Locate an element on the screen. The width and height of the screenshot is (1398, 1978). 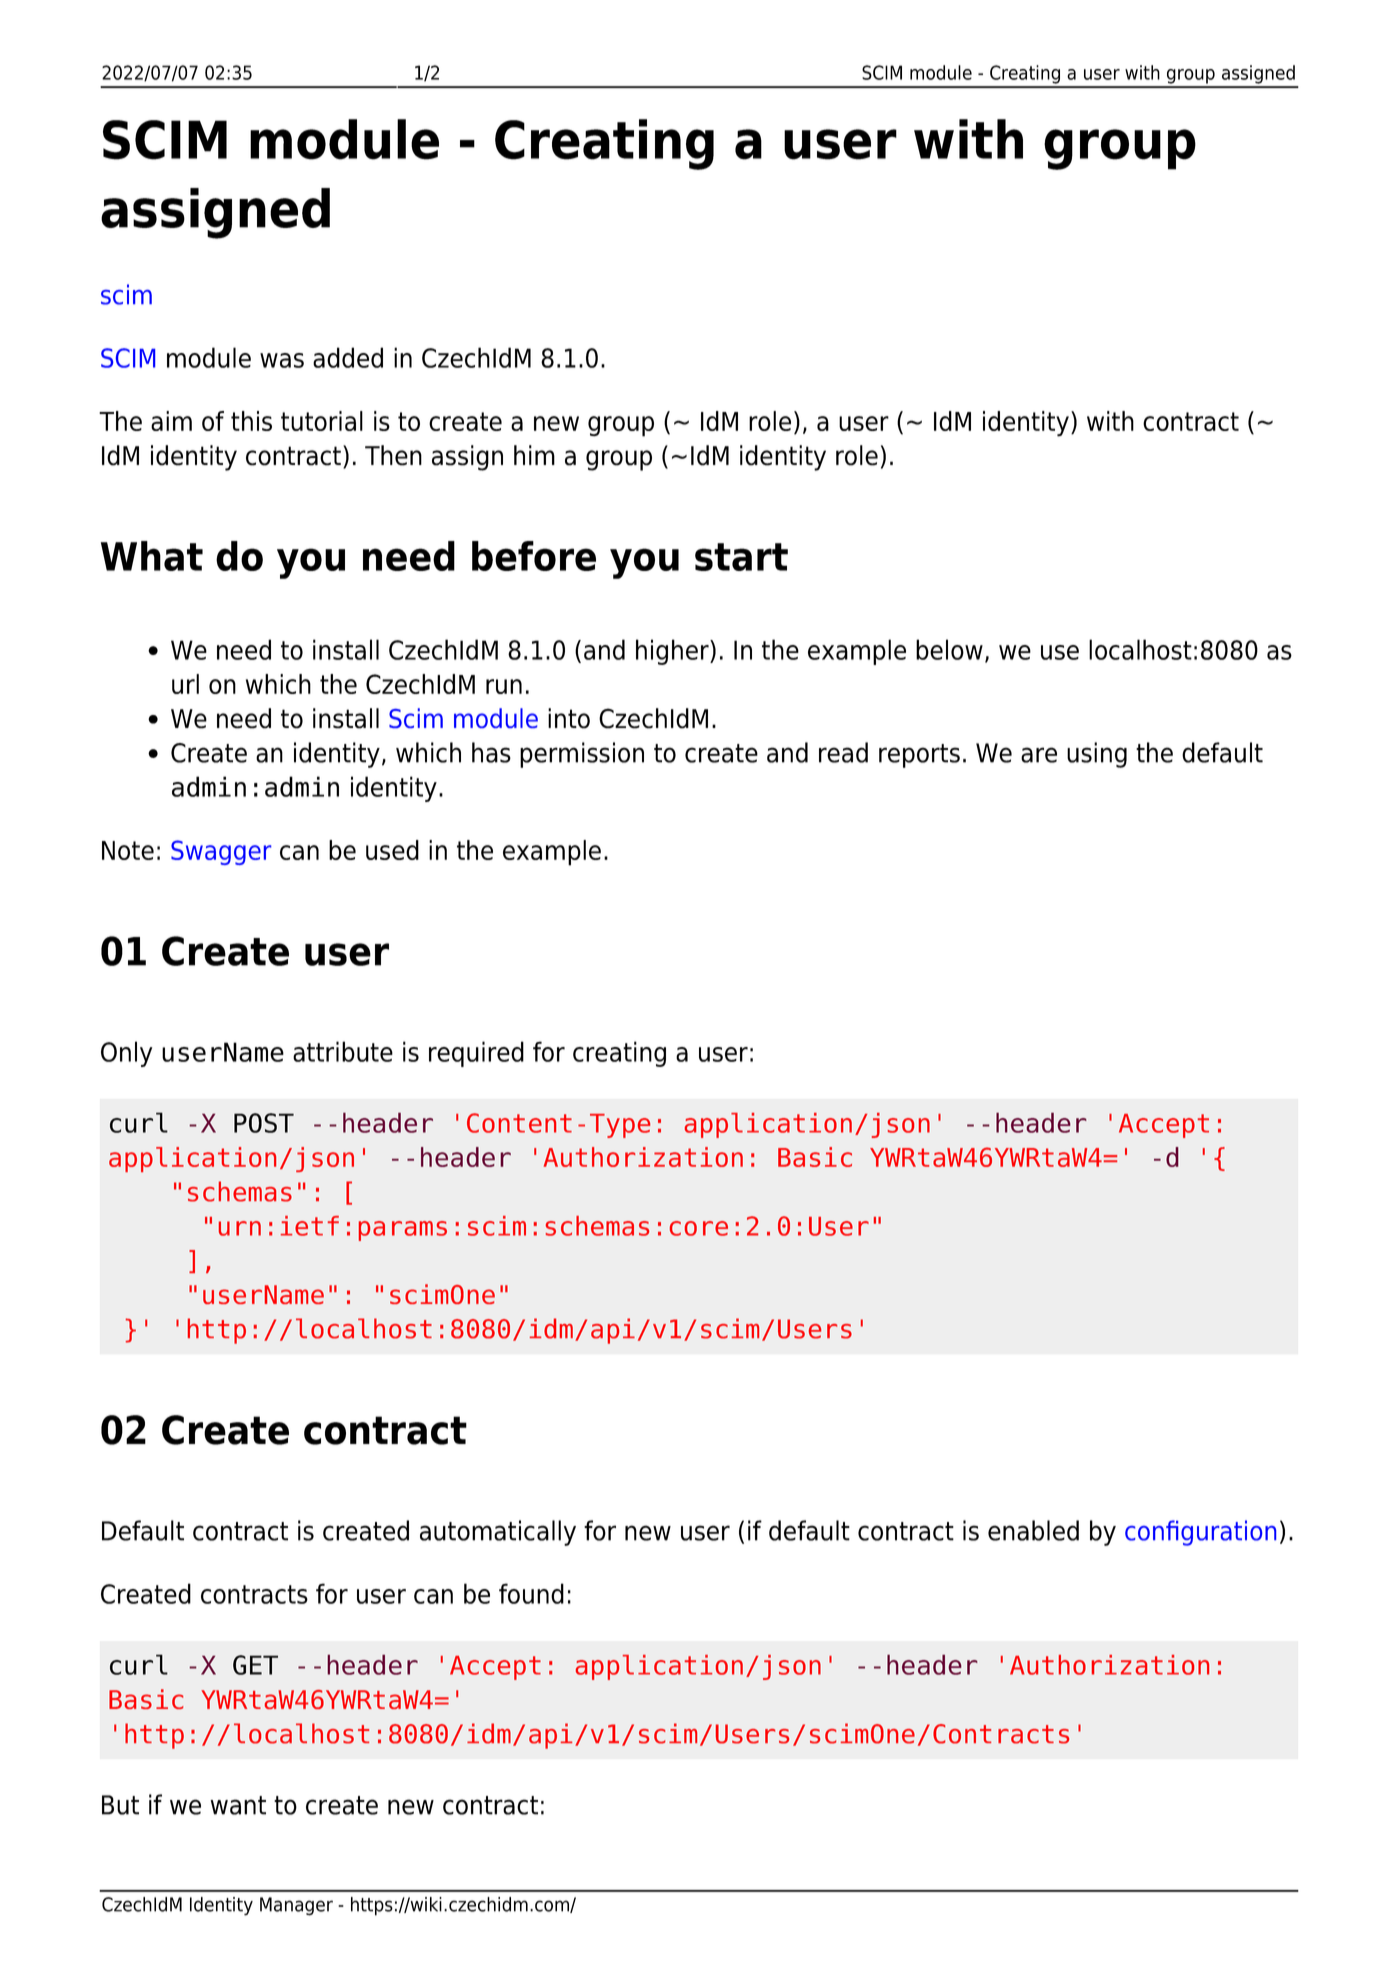
automatically is located at coordinates (498, 1533).
